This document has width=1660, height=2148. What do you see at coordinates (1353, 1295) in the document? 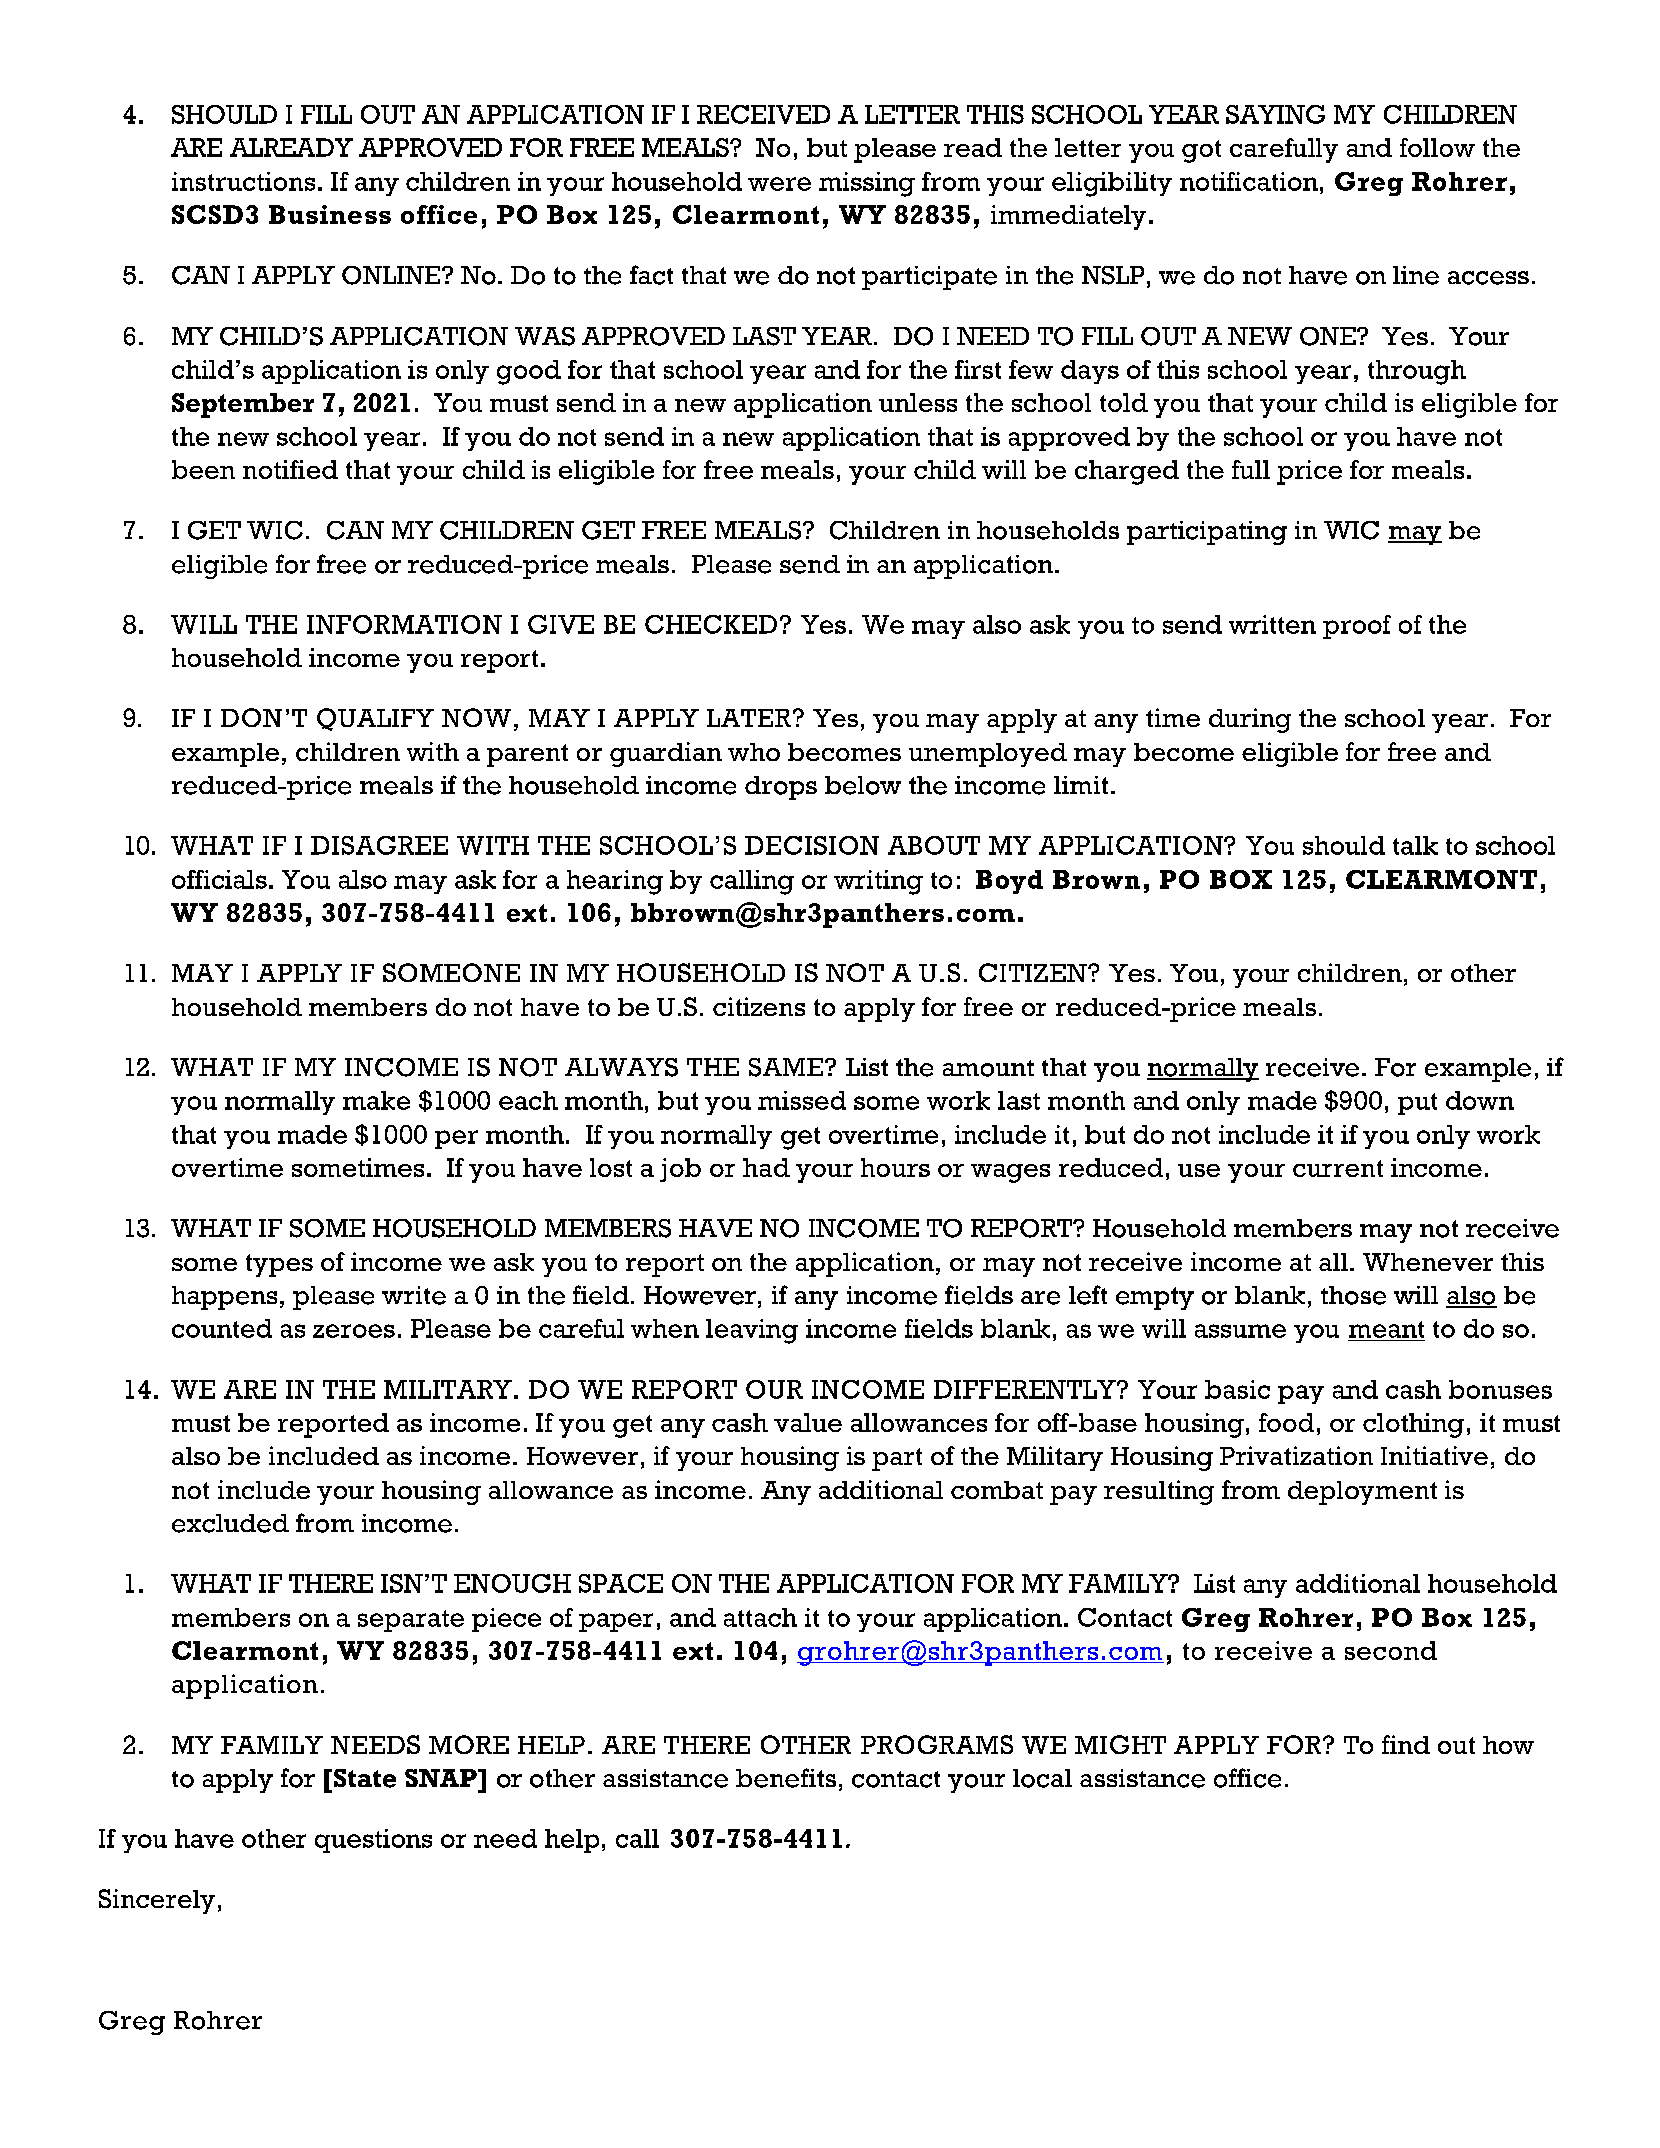
I see `those` at bounding box center [1353, 1295].
